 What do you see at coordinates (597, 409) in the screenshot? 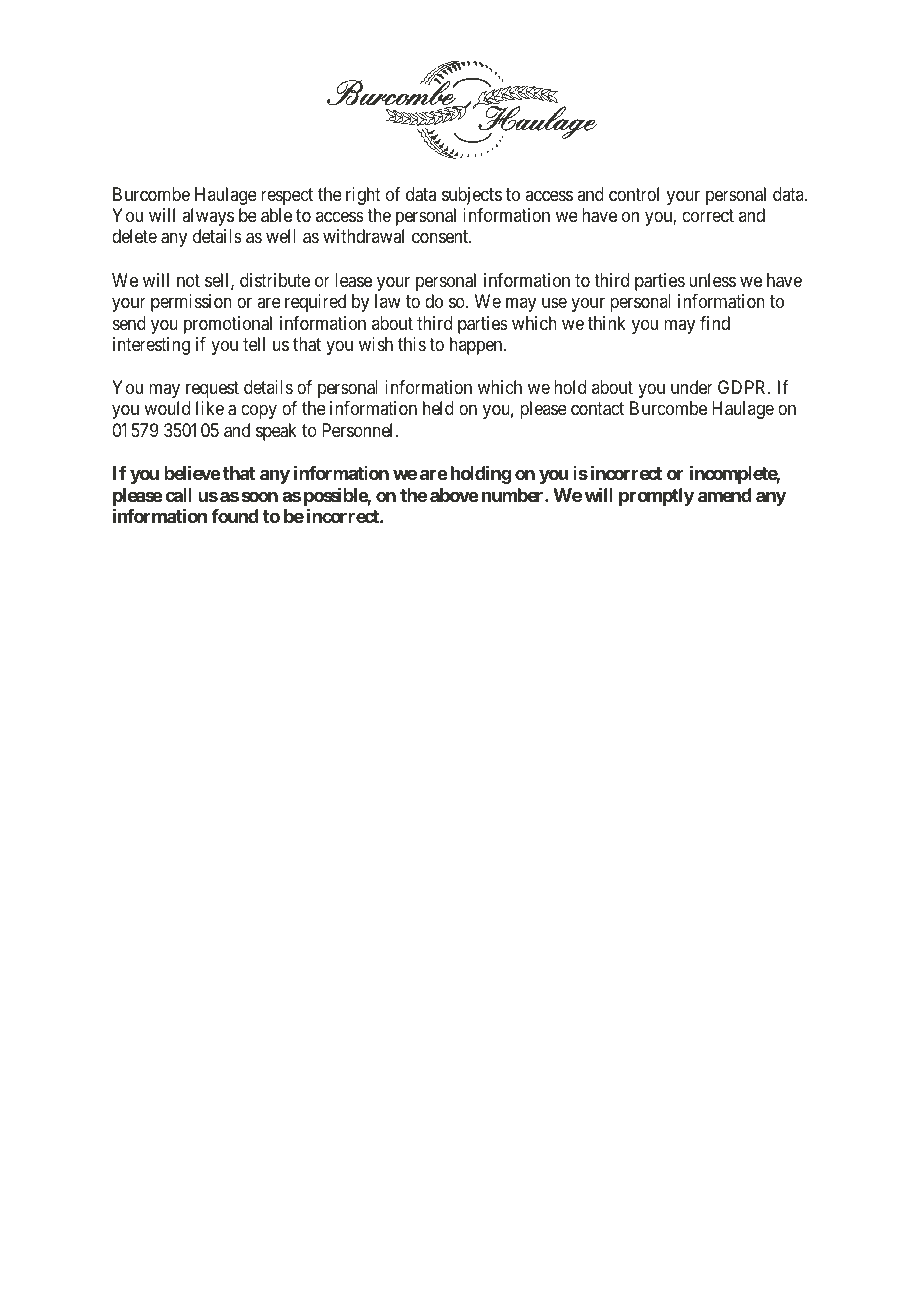
I see `contact` at bounding box center [597, 409].
